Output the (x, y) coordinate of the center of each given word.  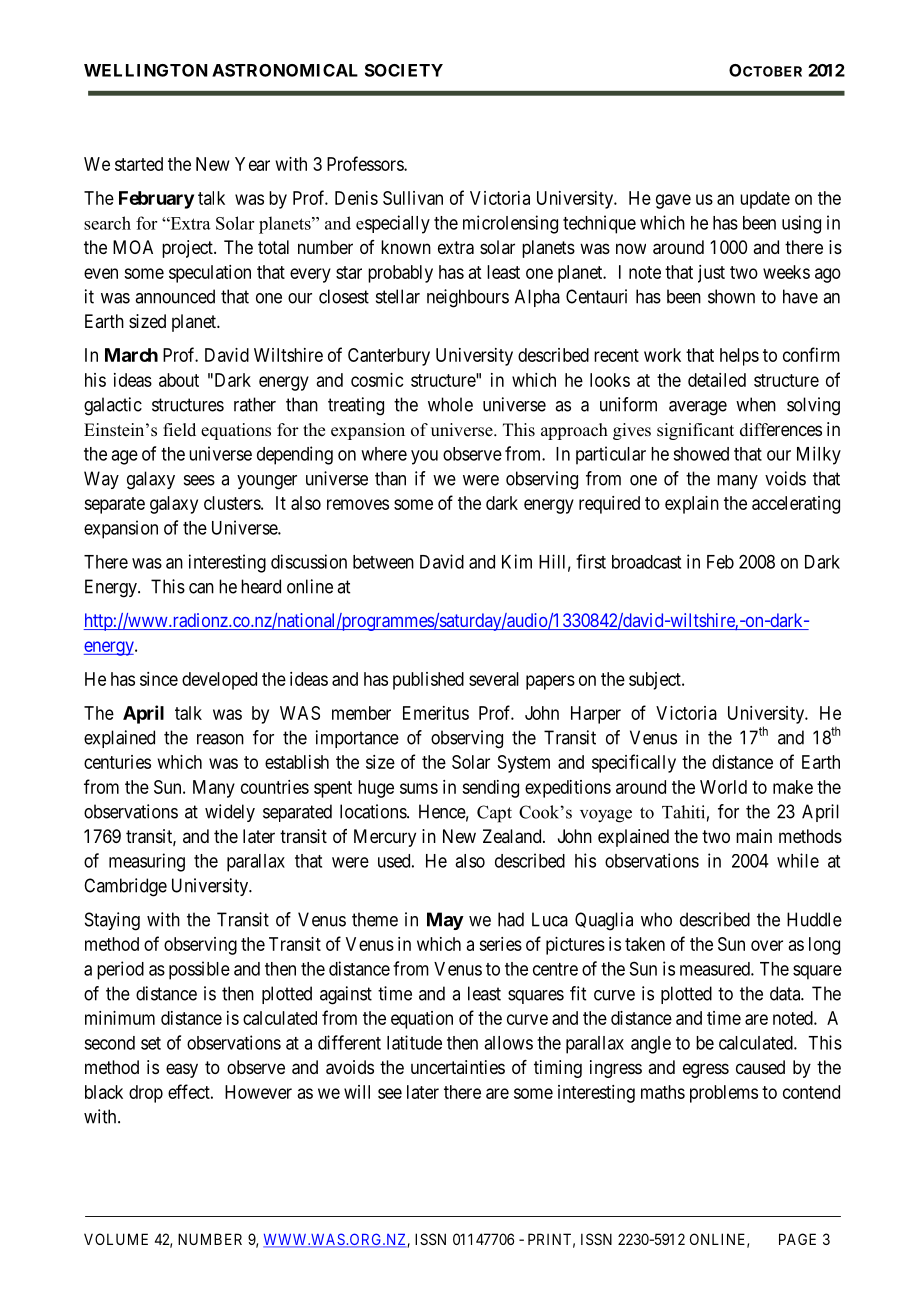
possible (199, 970)
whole (450, 404)
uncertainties (458, 1067)
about (179, 380)
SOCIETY (404, 70)
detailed (717, 380)
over (767, 945)
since (159, 679)
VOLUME (116, 1239)
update (765, 200)
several (494, 679)
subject (656, 681)
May (445, 921)
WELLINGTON (145, 70)
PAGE (797, 1239)
